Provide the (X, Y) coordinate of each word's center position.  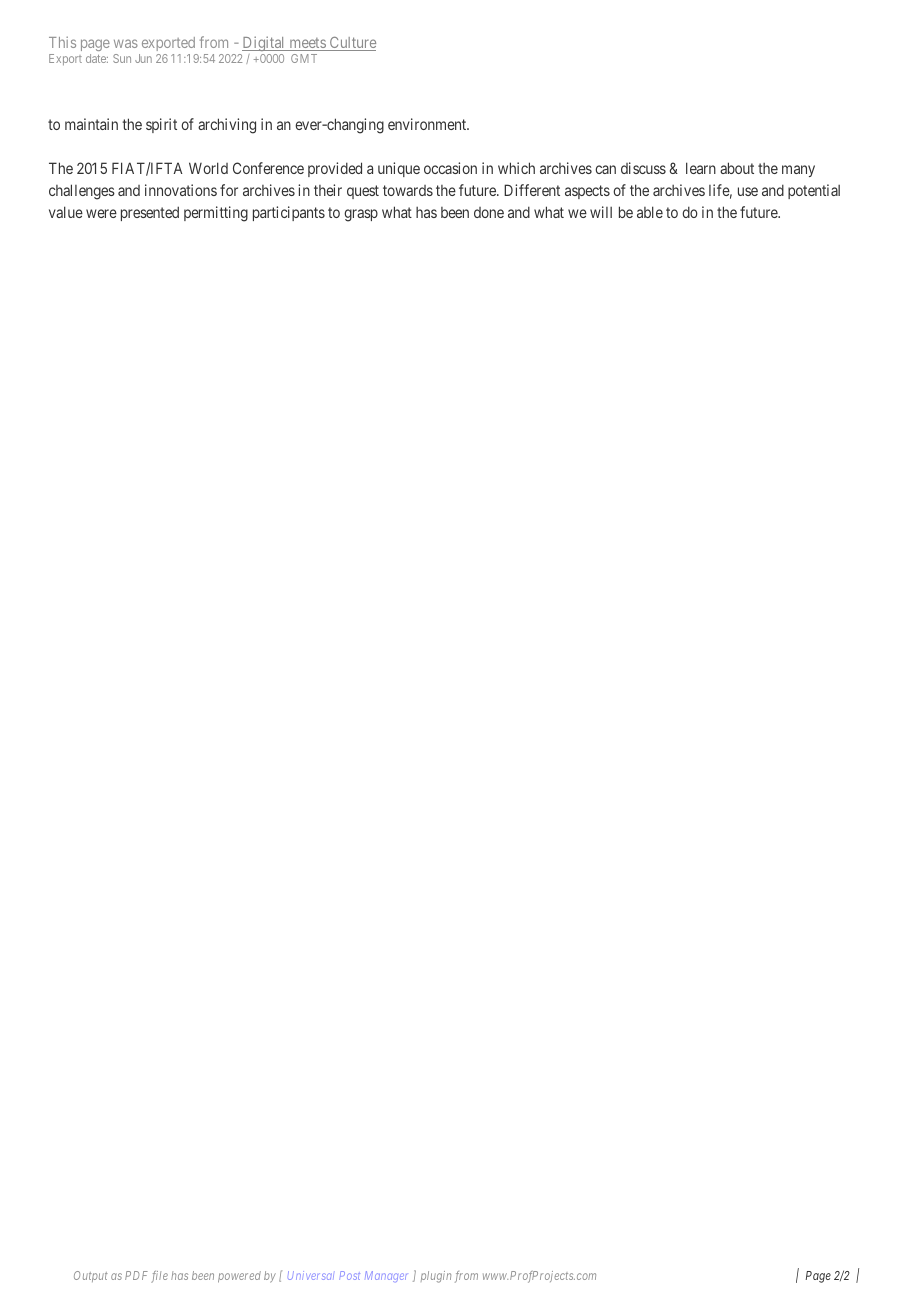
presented (150, 213)
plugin (436, 1277)
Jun (143, 58)
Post (349, 1275)
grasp (361, 215)
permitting (216, 214)
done (489, 212)
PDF (136, 1275)
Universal (311, 1275)
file (159, 1277)
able (650, 212)
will (601, 212)
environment (428, 124)
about (737, 168)
